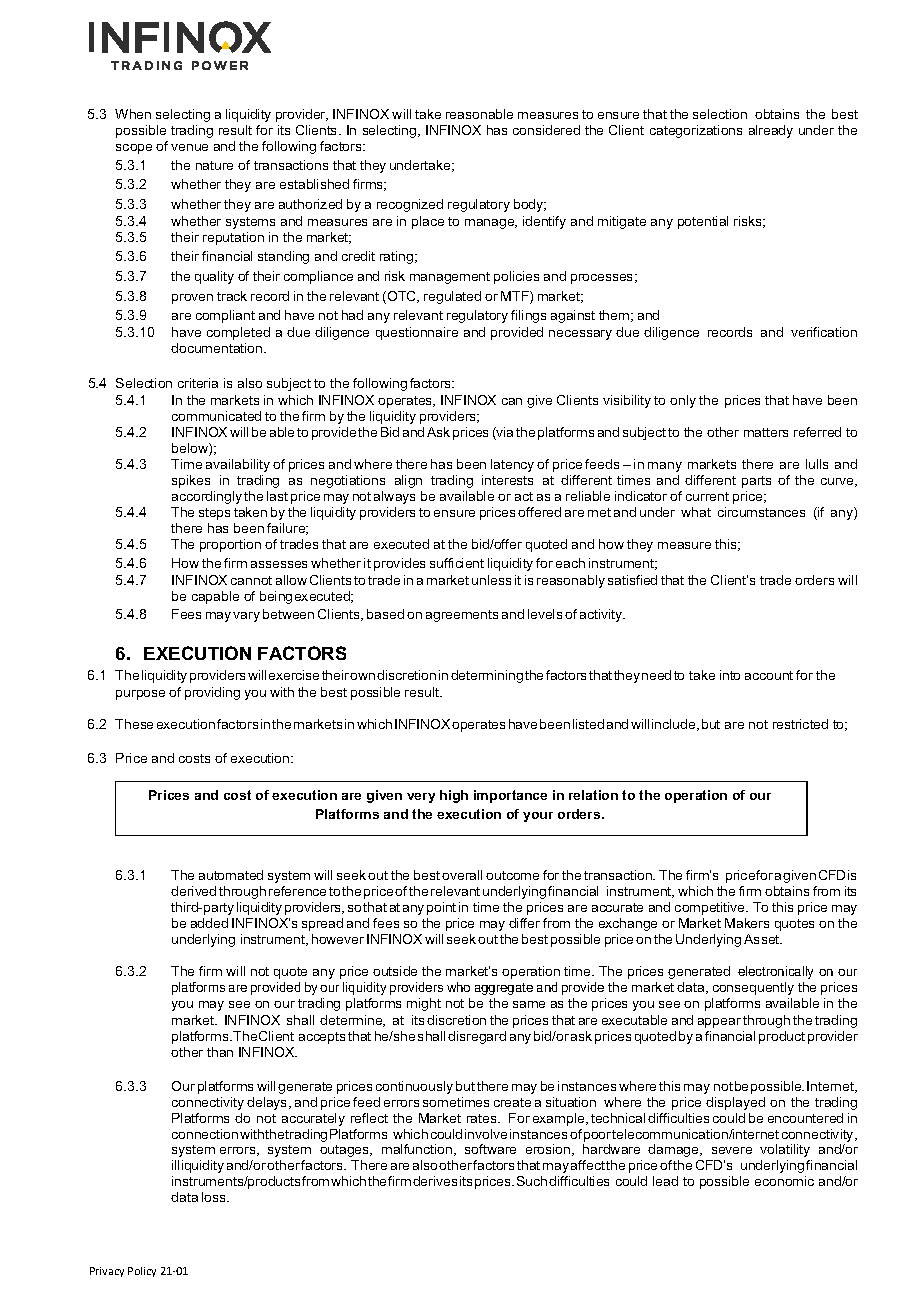 Image resolution: width=924 pixels, height=1308 pixels. What do you see at coordinates (212, 693) in the image?
I see `providing` at bounding box center [212, 693].
